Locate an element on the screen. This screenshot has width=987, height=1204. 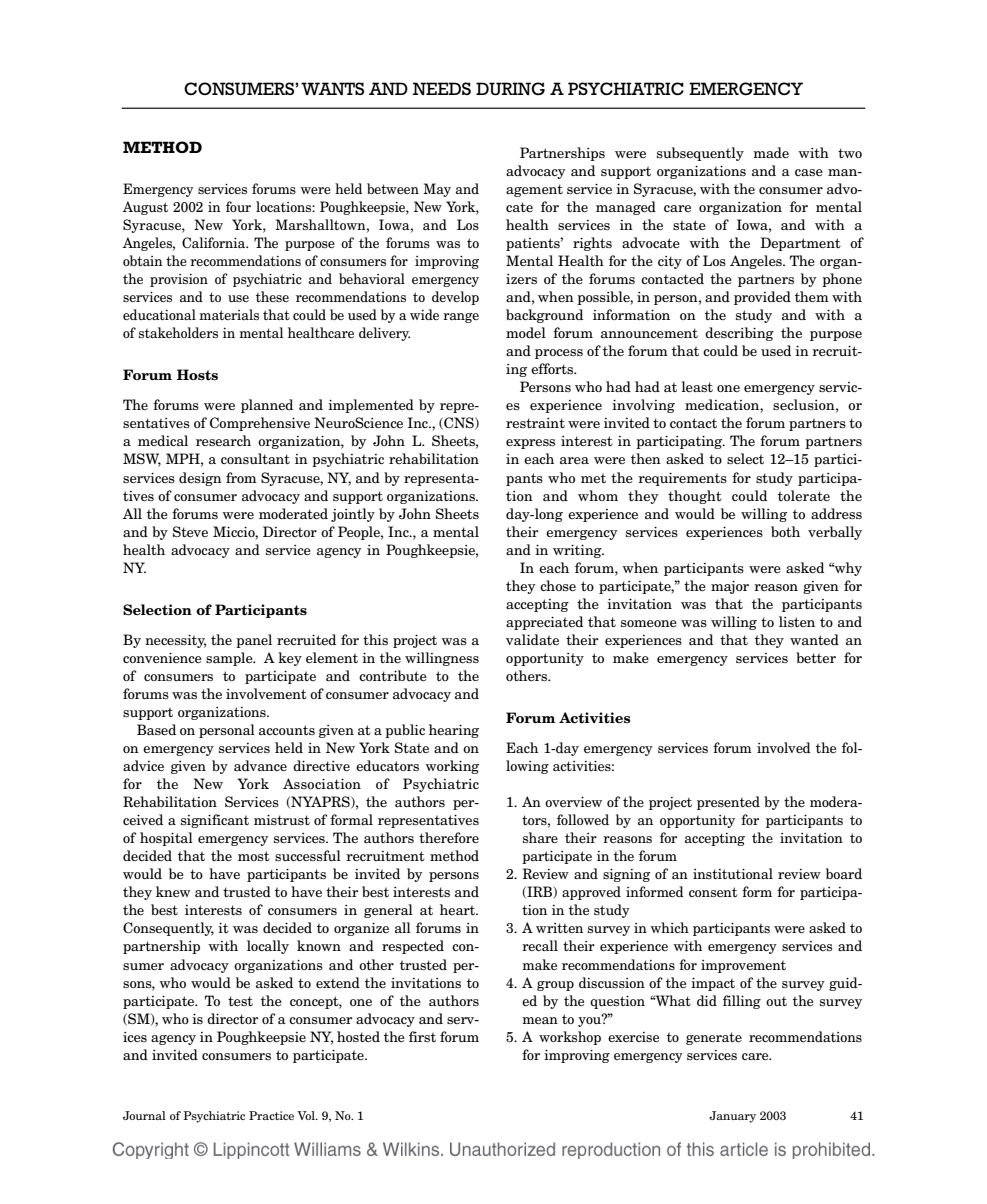
major is located at coordinates (730, 587).
